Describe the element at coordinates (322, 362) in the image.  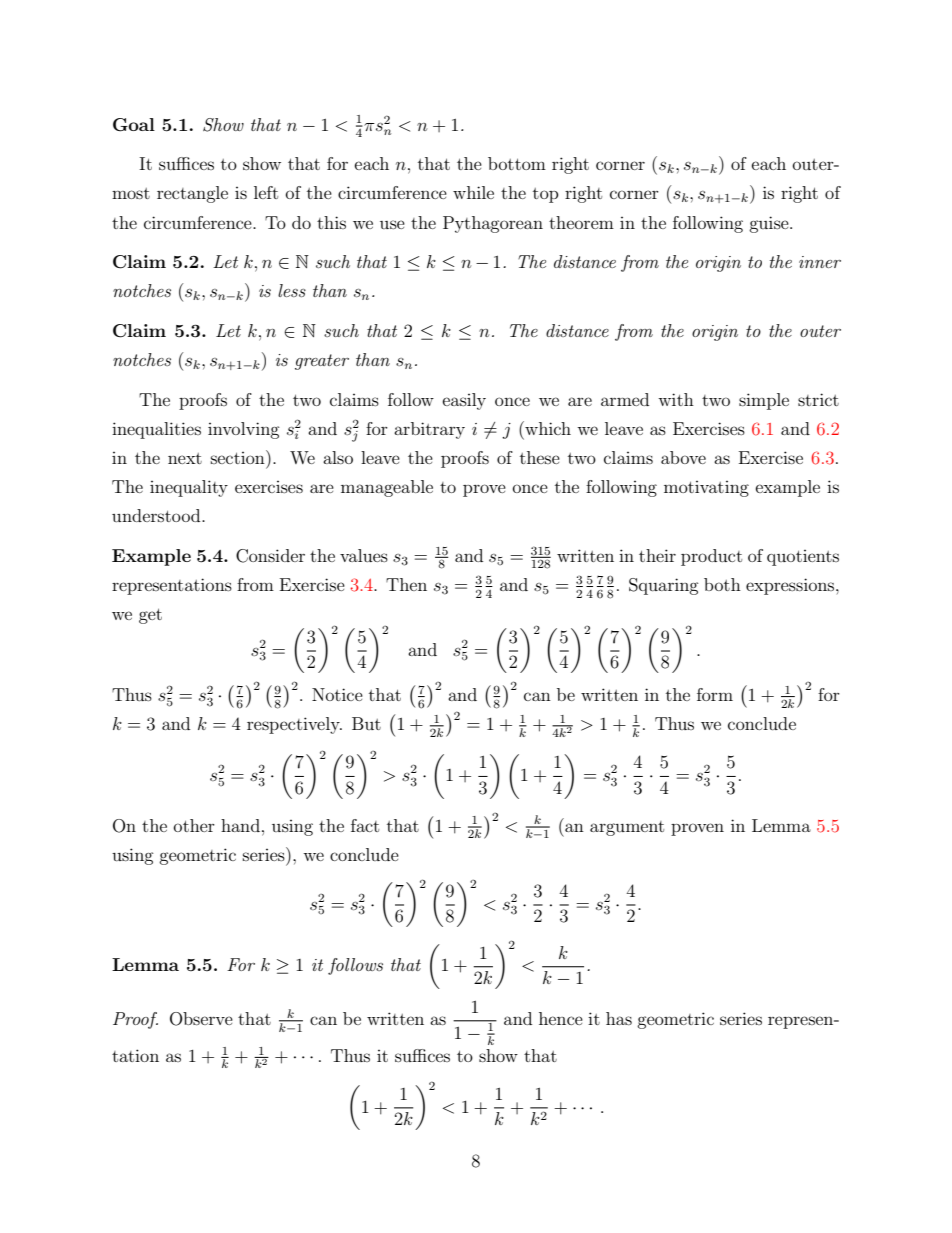
I see `greater` at that location.
